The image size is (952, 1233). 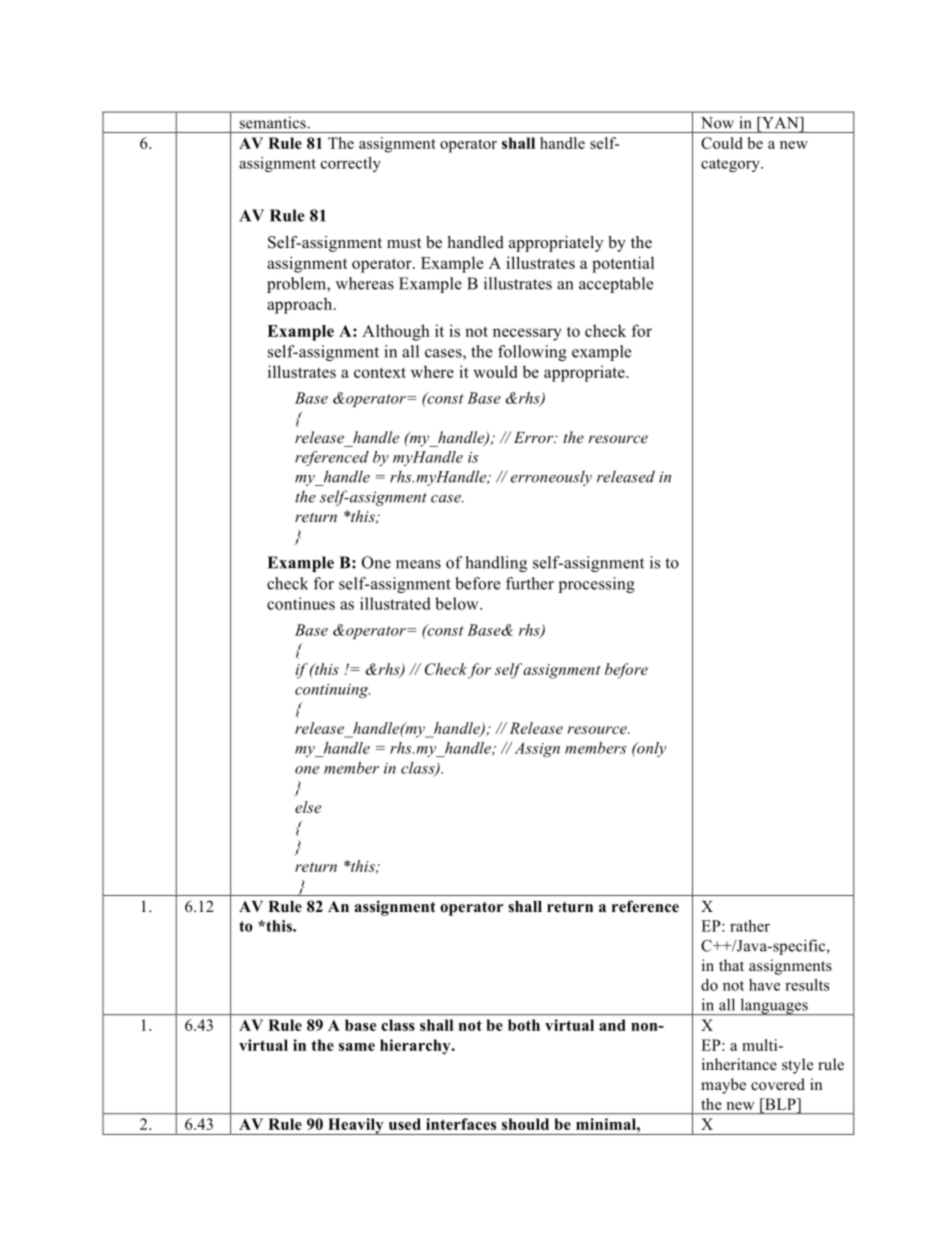 I want to click on else, so click(x=308, y=807).
